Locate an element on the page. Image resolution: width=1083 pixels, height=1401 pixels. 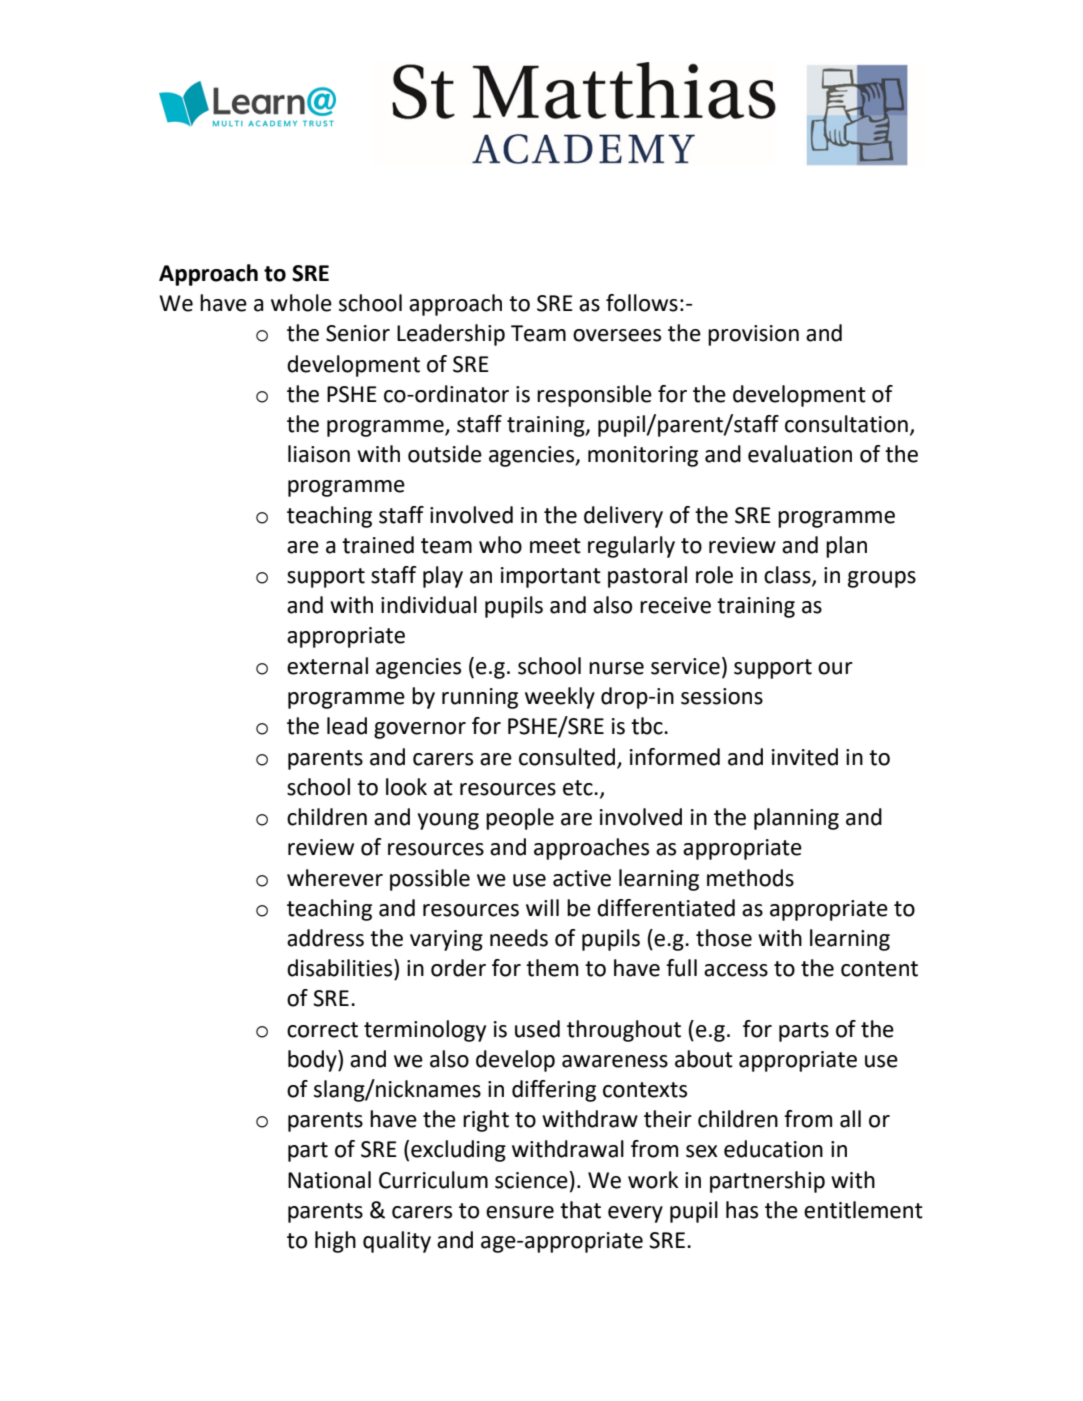
that is located at coordinates (580, 1210).
